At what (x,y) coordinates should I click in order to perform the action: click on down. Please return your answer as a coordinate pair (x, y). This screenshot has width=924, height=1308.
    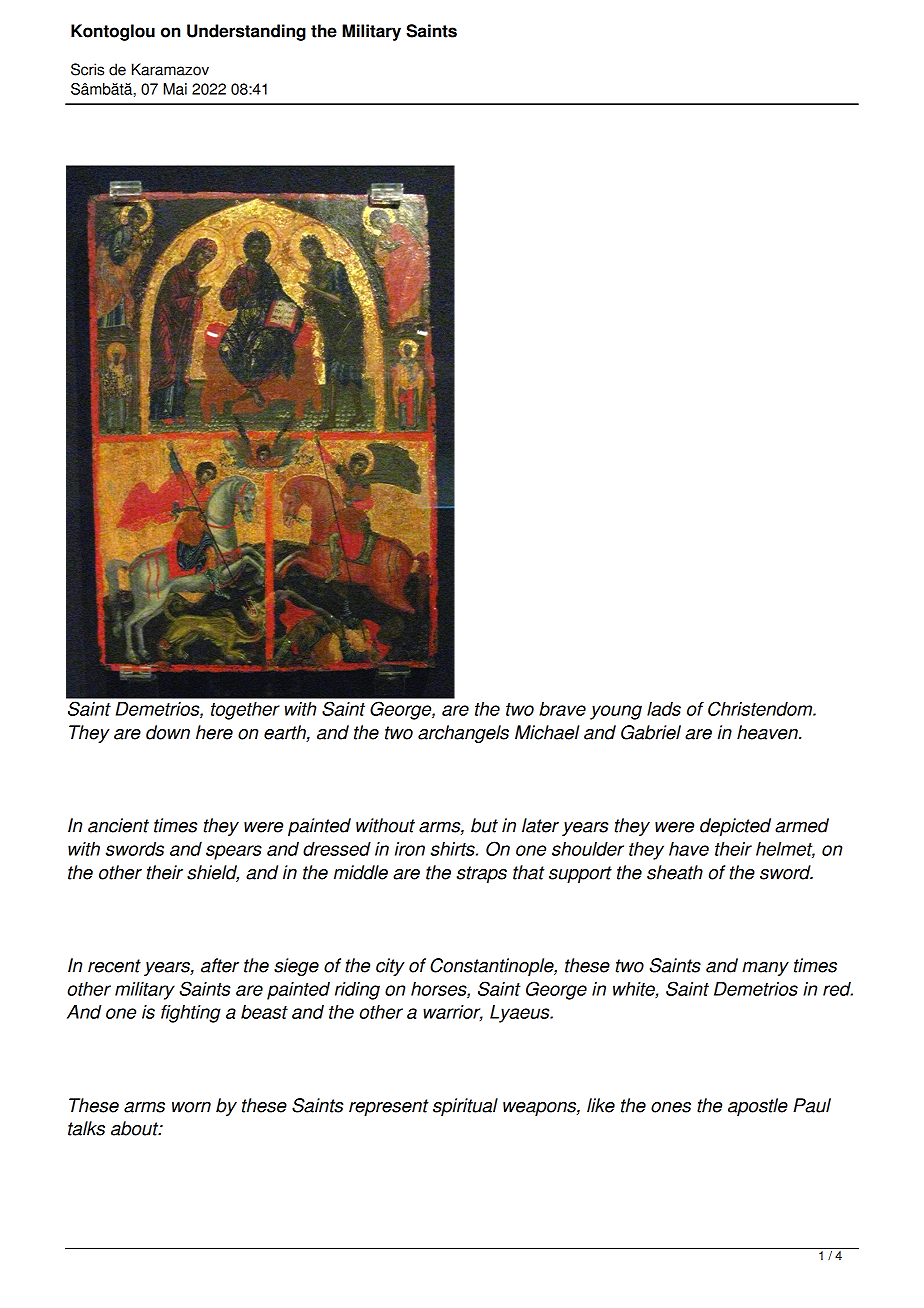
    Looking at the image, I should click on (168, 732).
